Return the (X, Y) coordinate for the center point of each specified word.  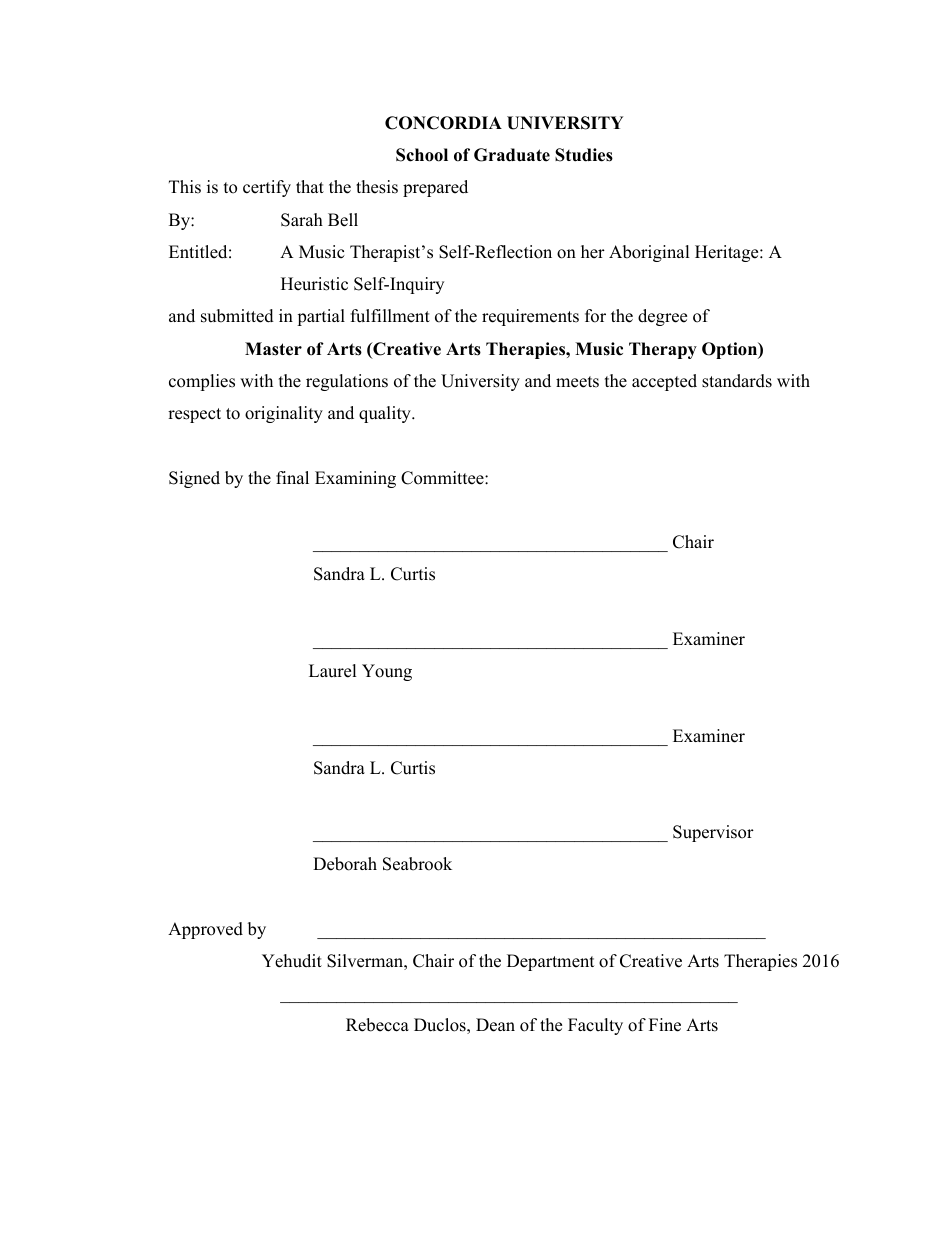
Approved (205, 930)
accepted (664, 382)
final (292, 477)
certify (267, 188)
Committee (443, 478)
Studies (584, 155)
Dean (495, 1025)
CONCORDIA (443, 123)
